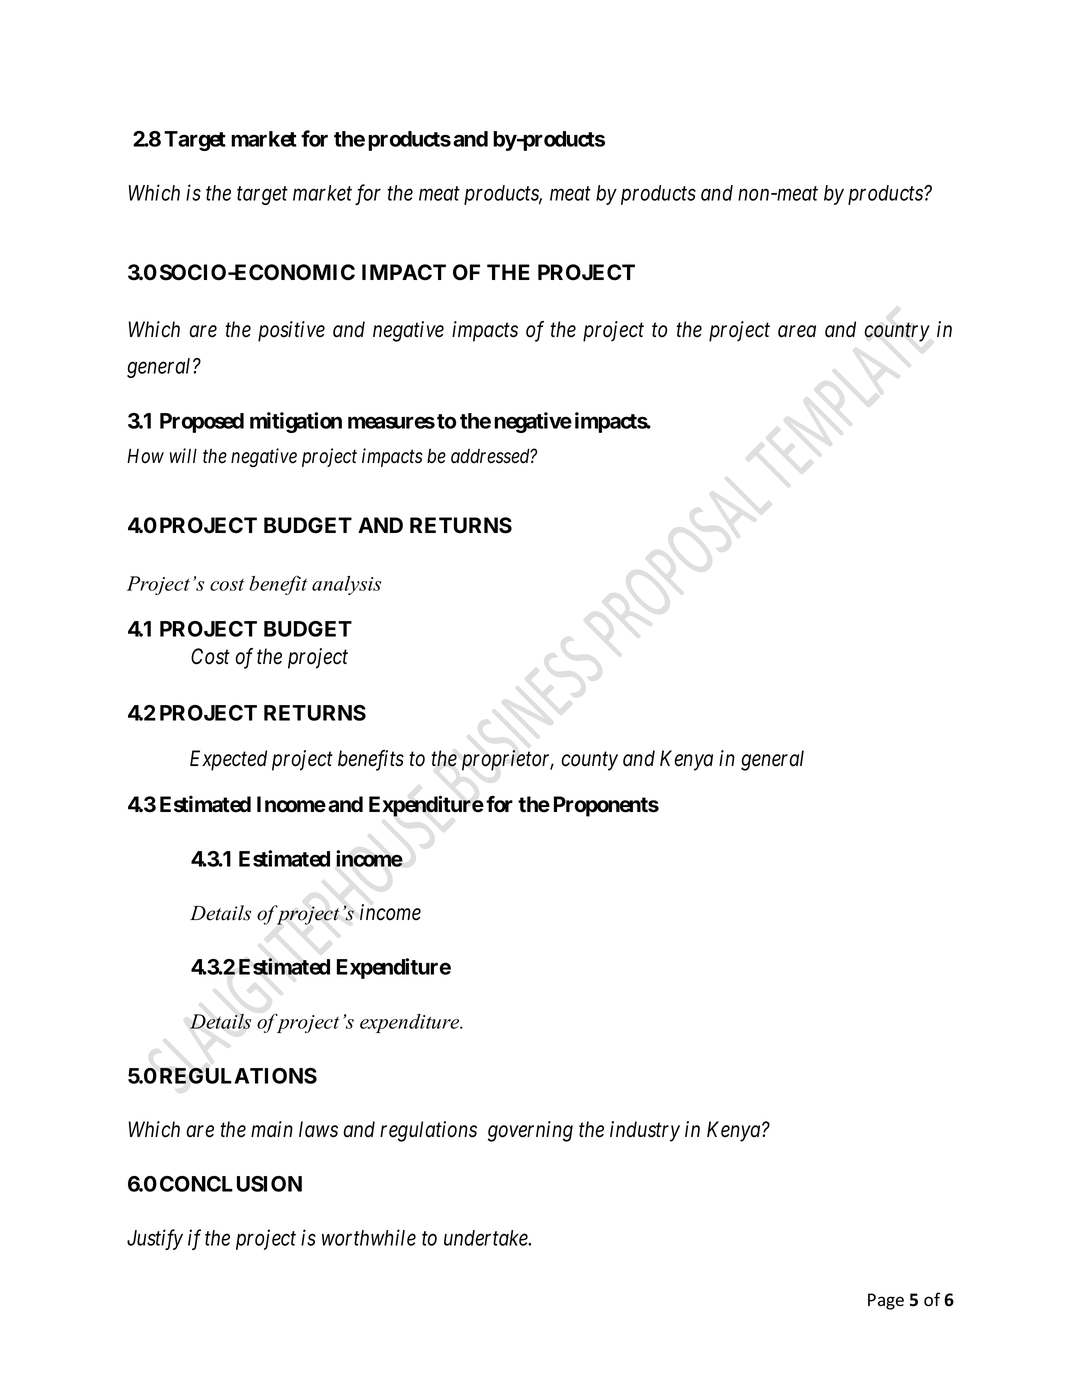 This screenshot has height=1399, width=1081. I want to click on area, so click(797, 332).
